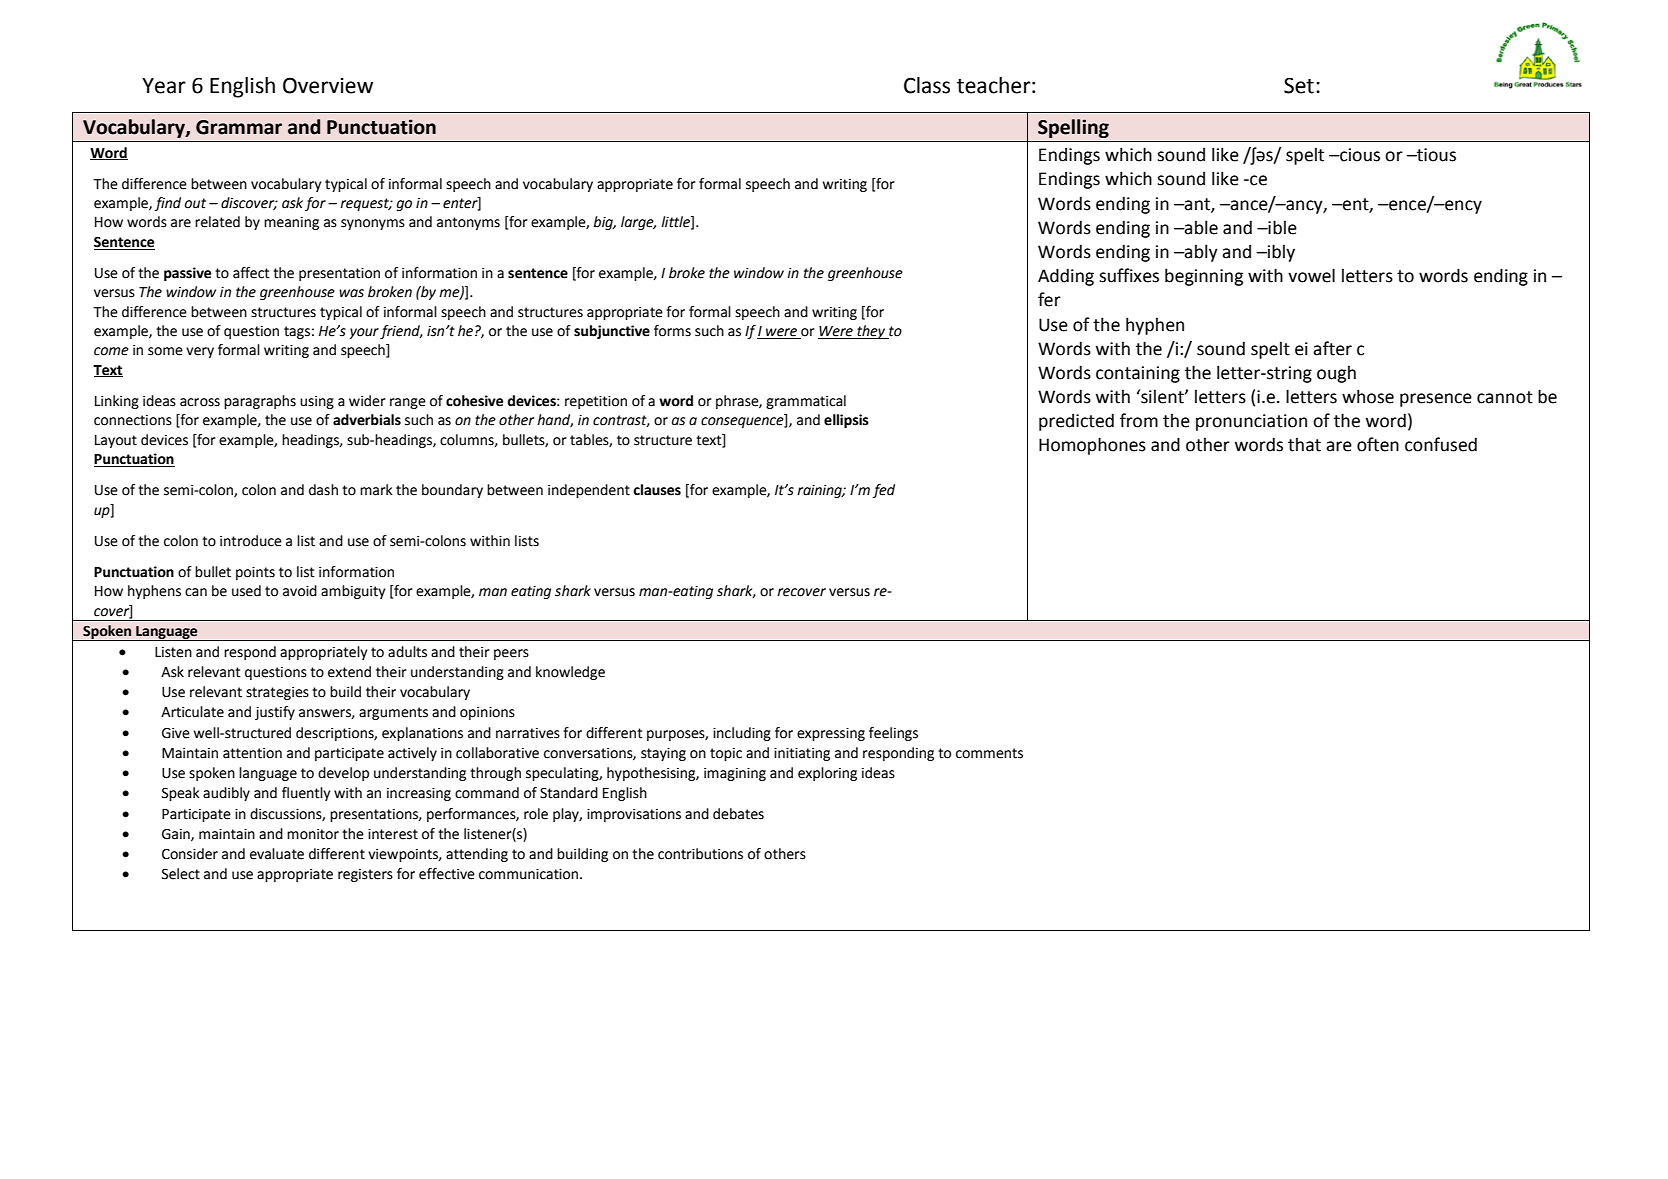  What do you see at coordinates (871, 332) in the image?
I see `they` at bounding box center [871, 332].
